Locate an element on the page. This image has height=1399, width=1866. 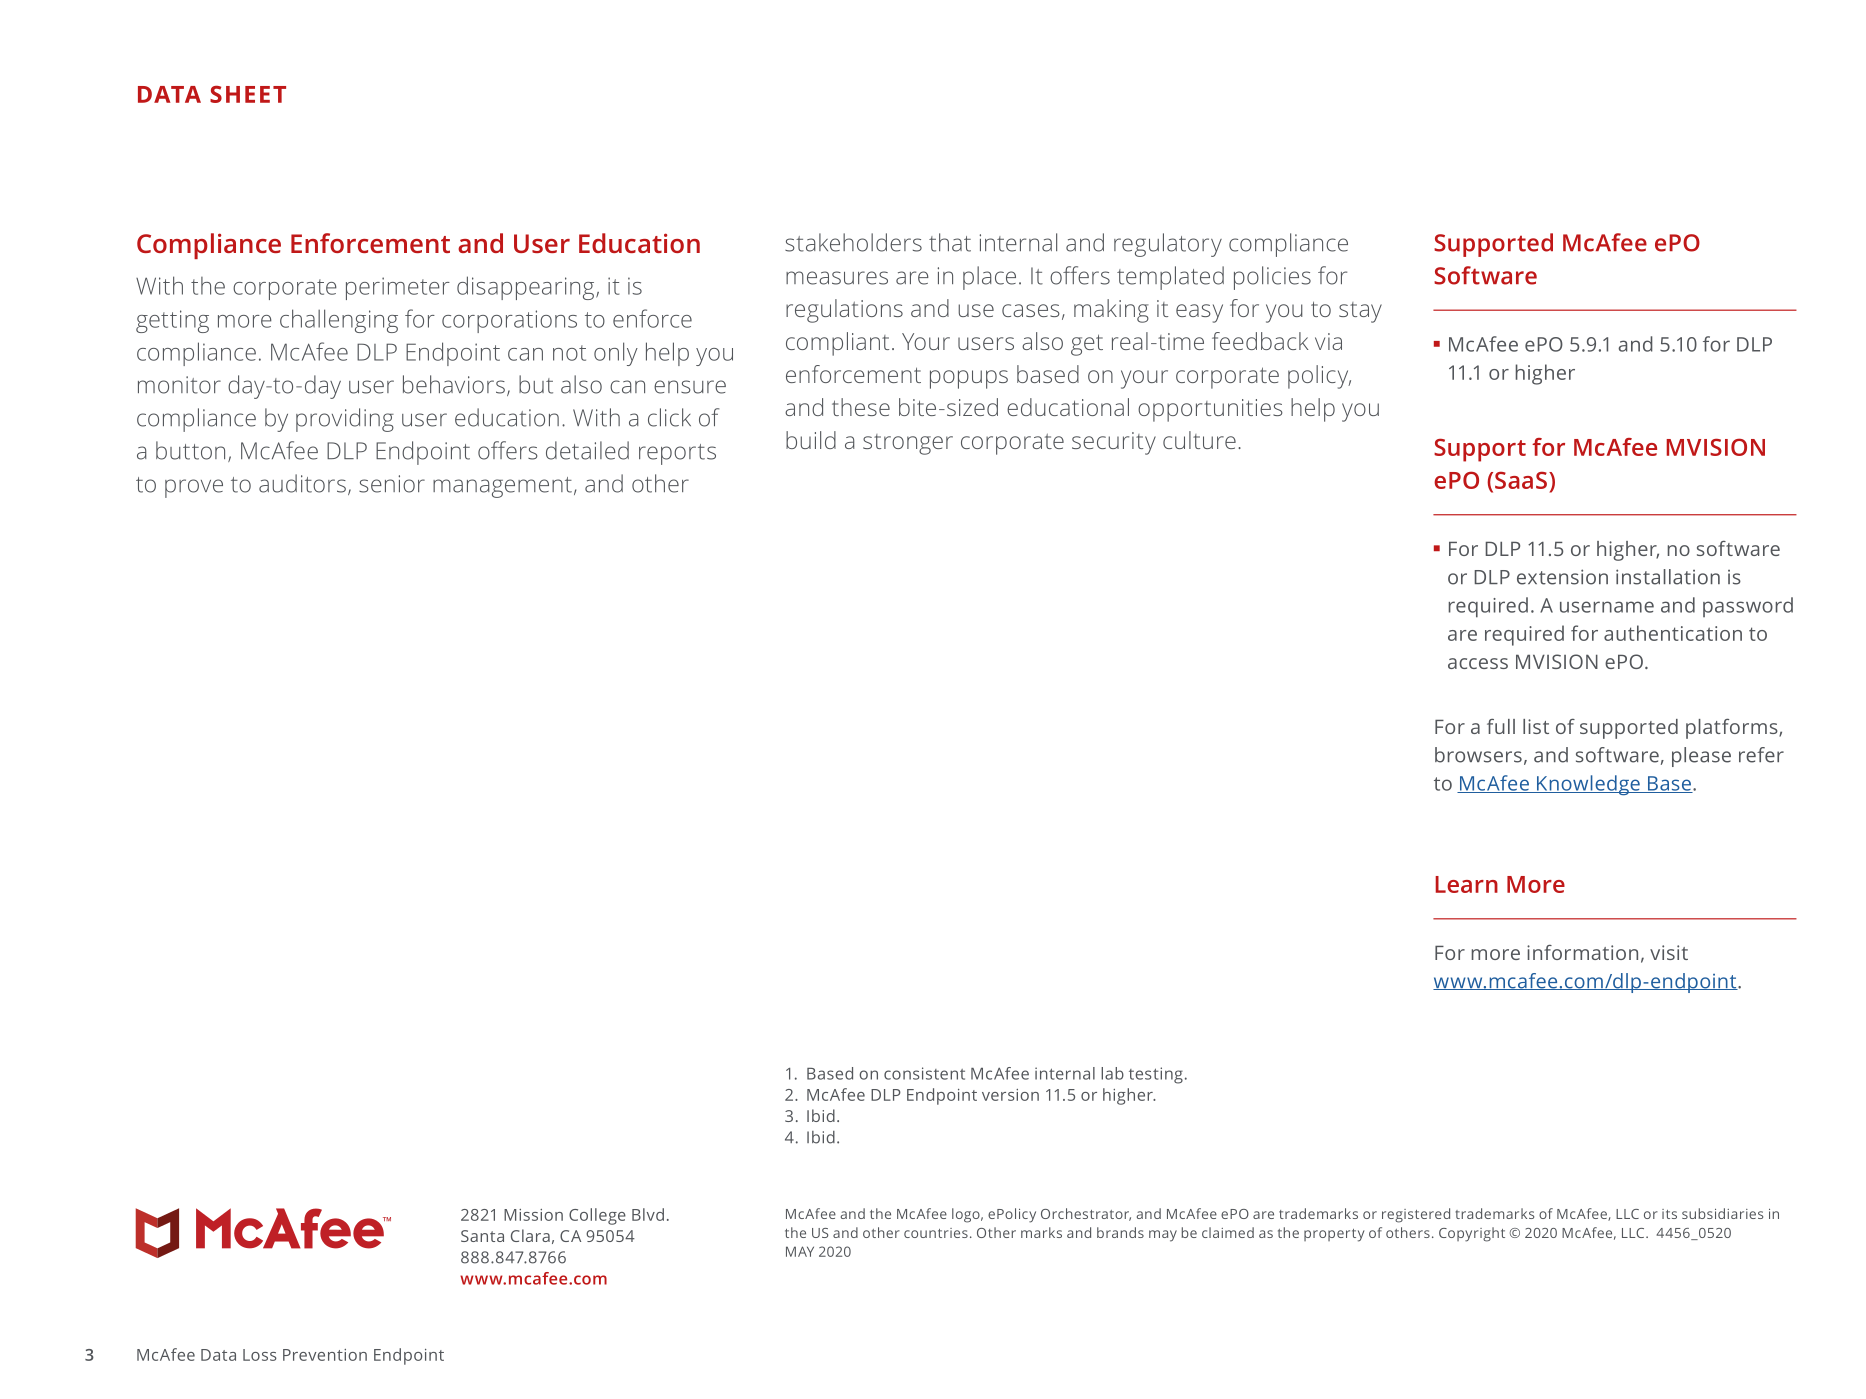
countries is located at coordinates (936, 1233).
